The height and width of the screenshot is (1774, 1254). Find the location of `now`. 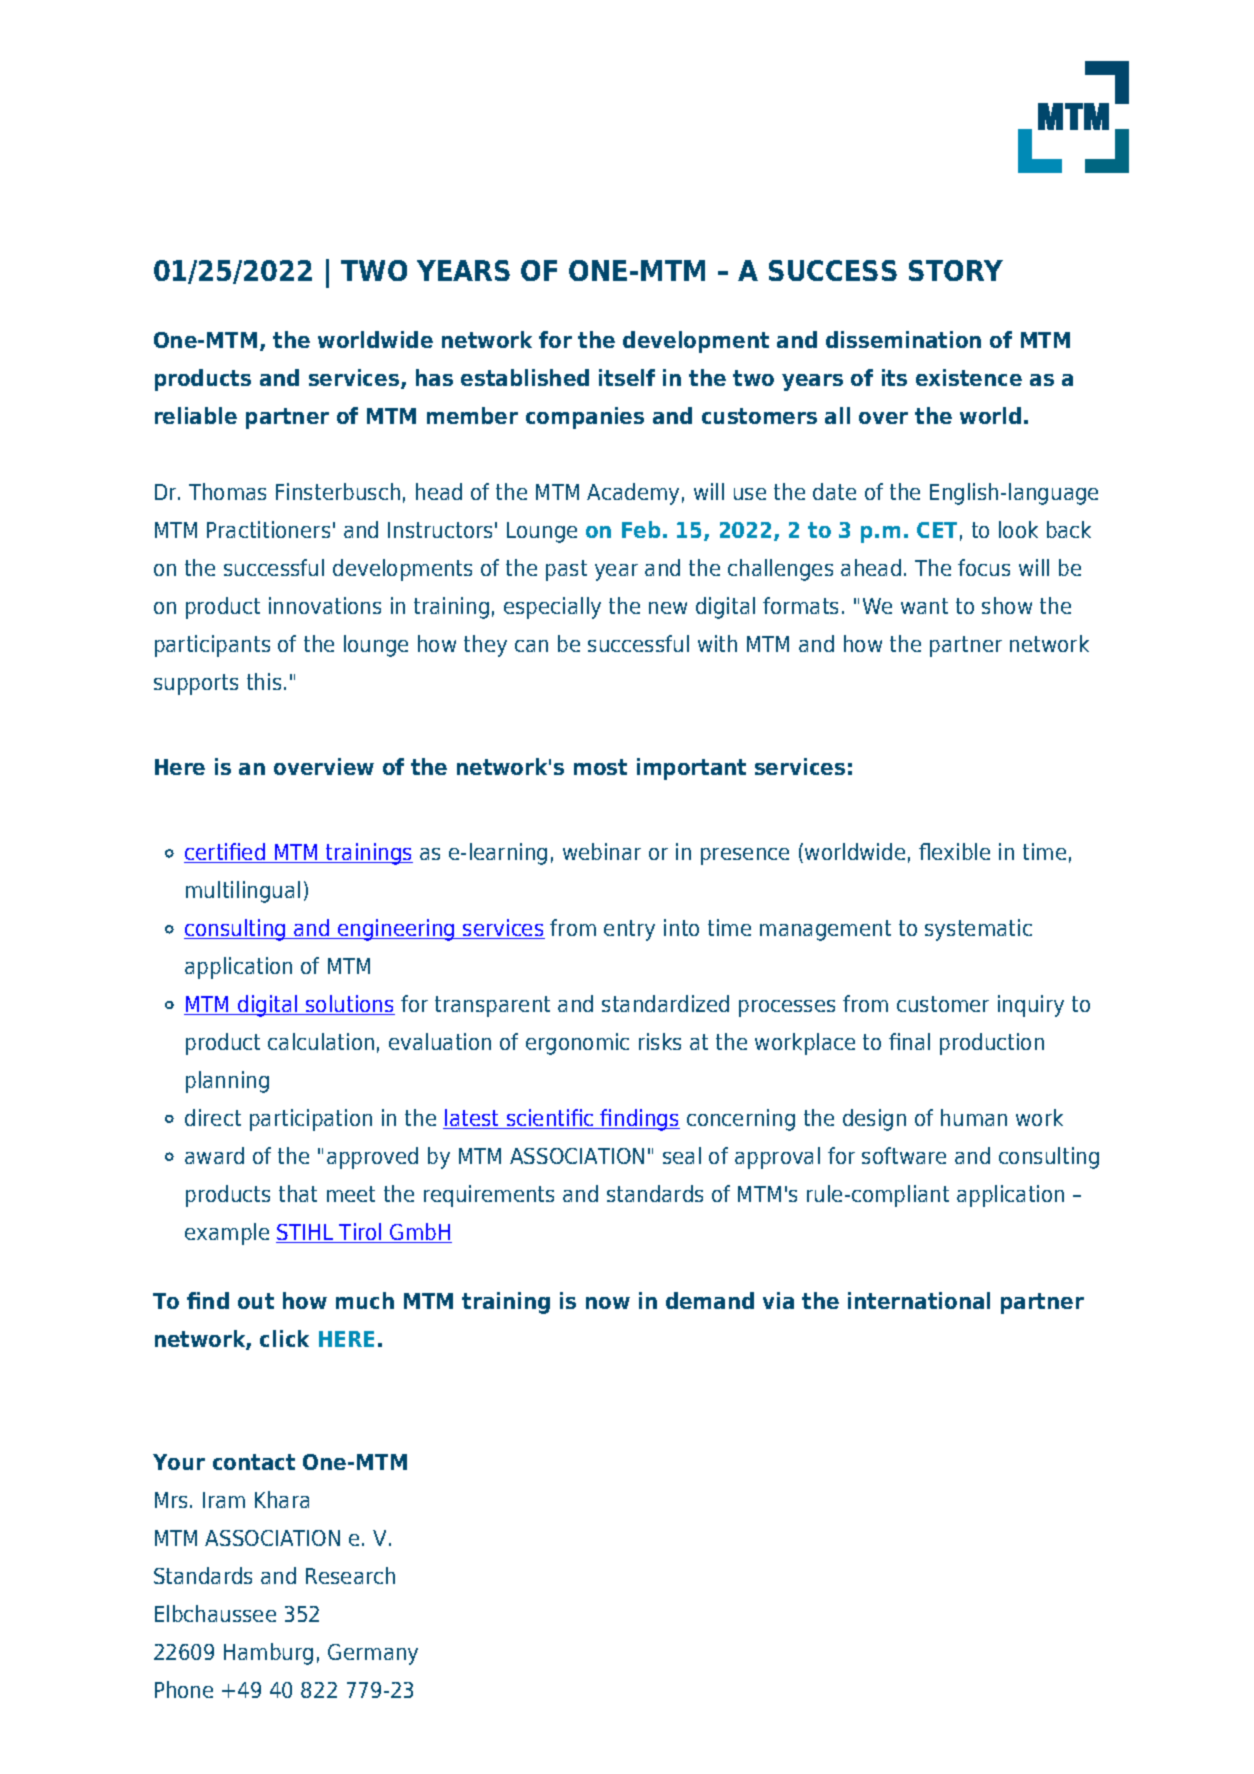

now is located at coordinates (608, 1303).
